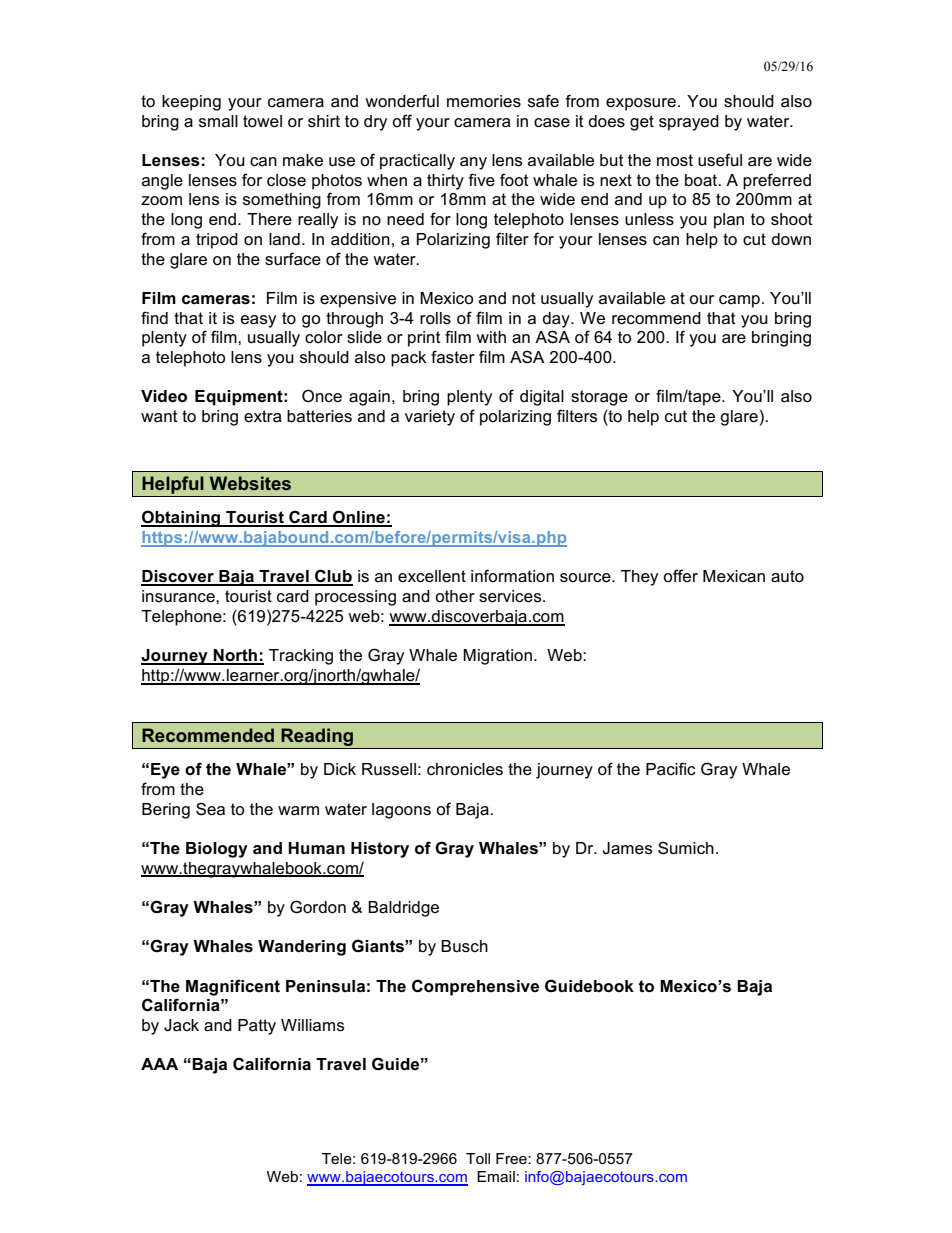 The height and width of the screenshot is (1233, 952). Describe the element at coordinates (497, 657) in the screenshot. I see `Migration` at that location.
